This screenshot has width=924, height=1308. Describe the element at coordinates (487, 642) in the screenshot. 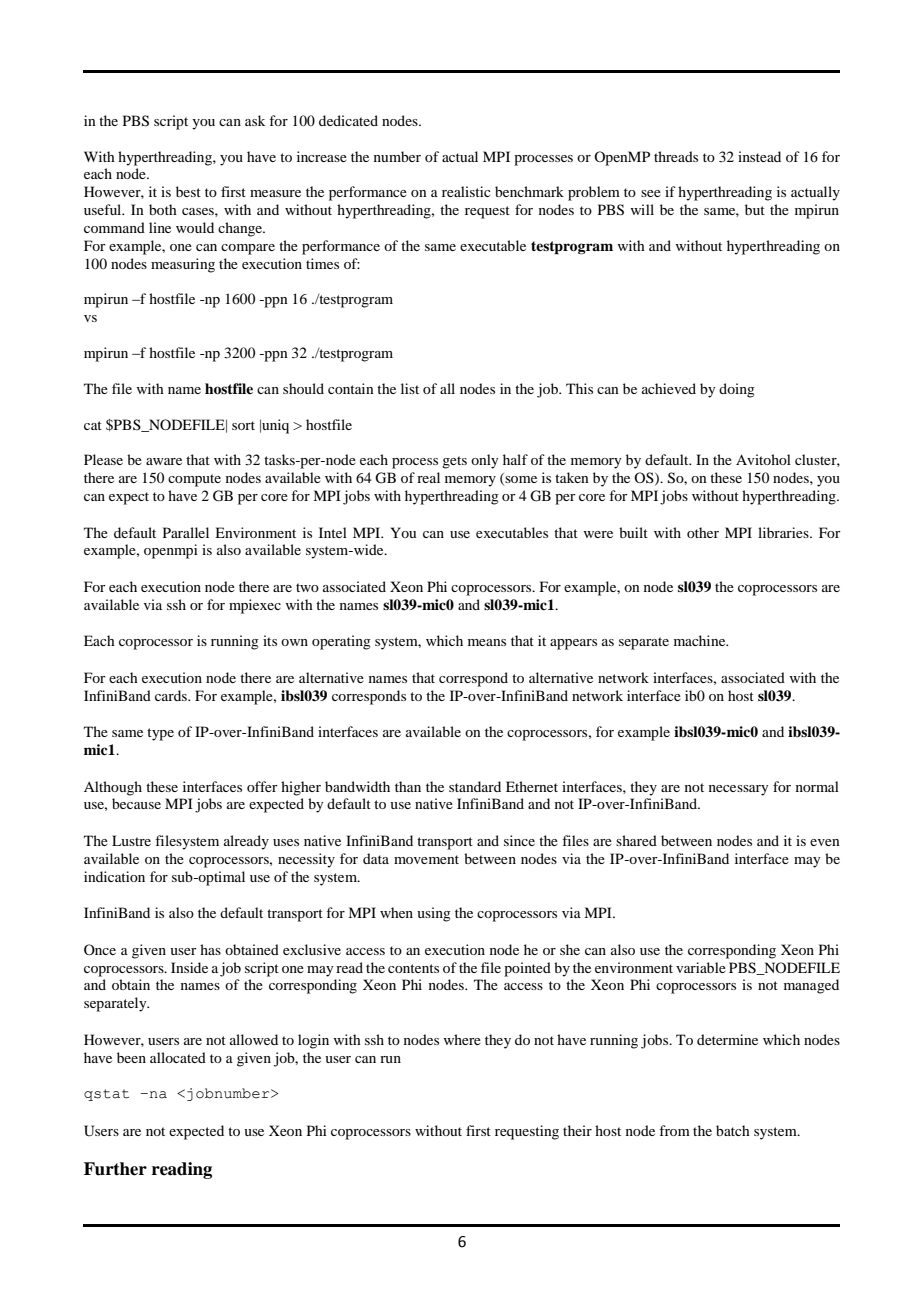

I see `means` at that location.
